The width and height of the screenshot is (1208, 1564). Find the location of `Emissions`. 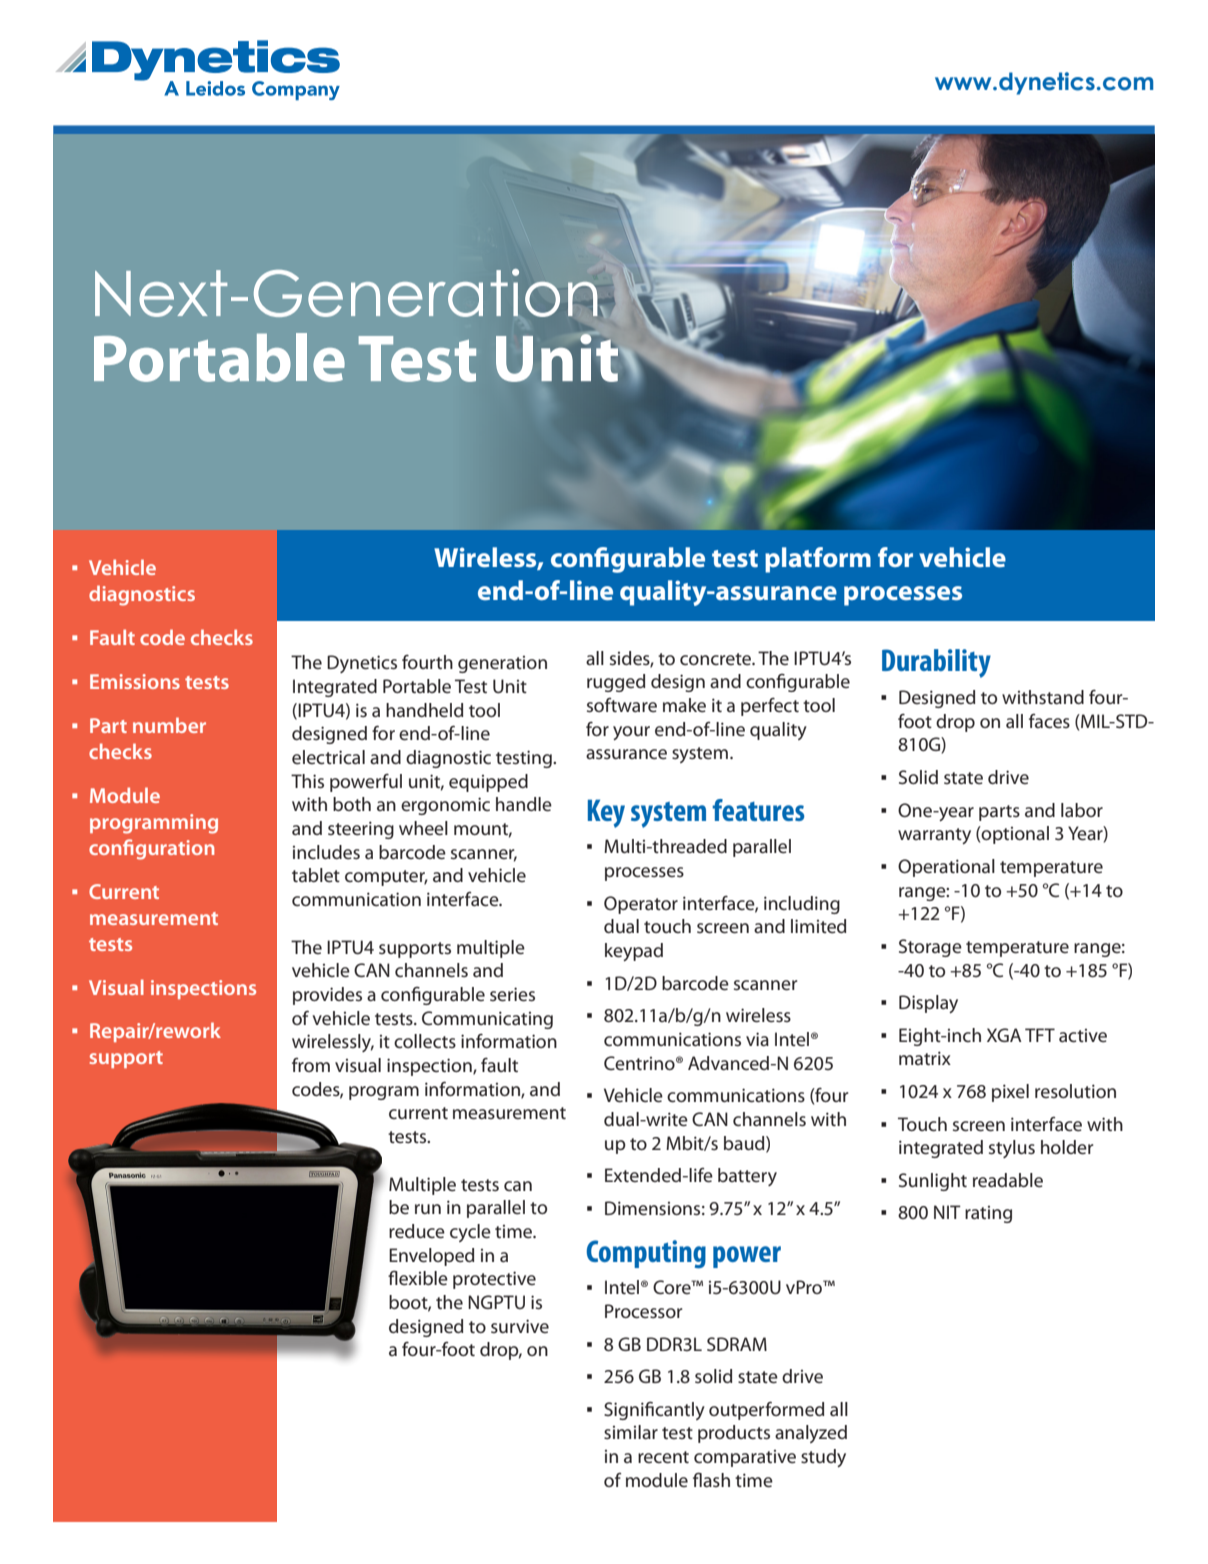

Emissions is located at coordinates (135, 681).
